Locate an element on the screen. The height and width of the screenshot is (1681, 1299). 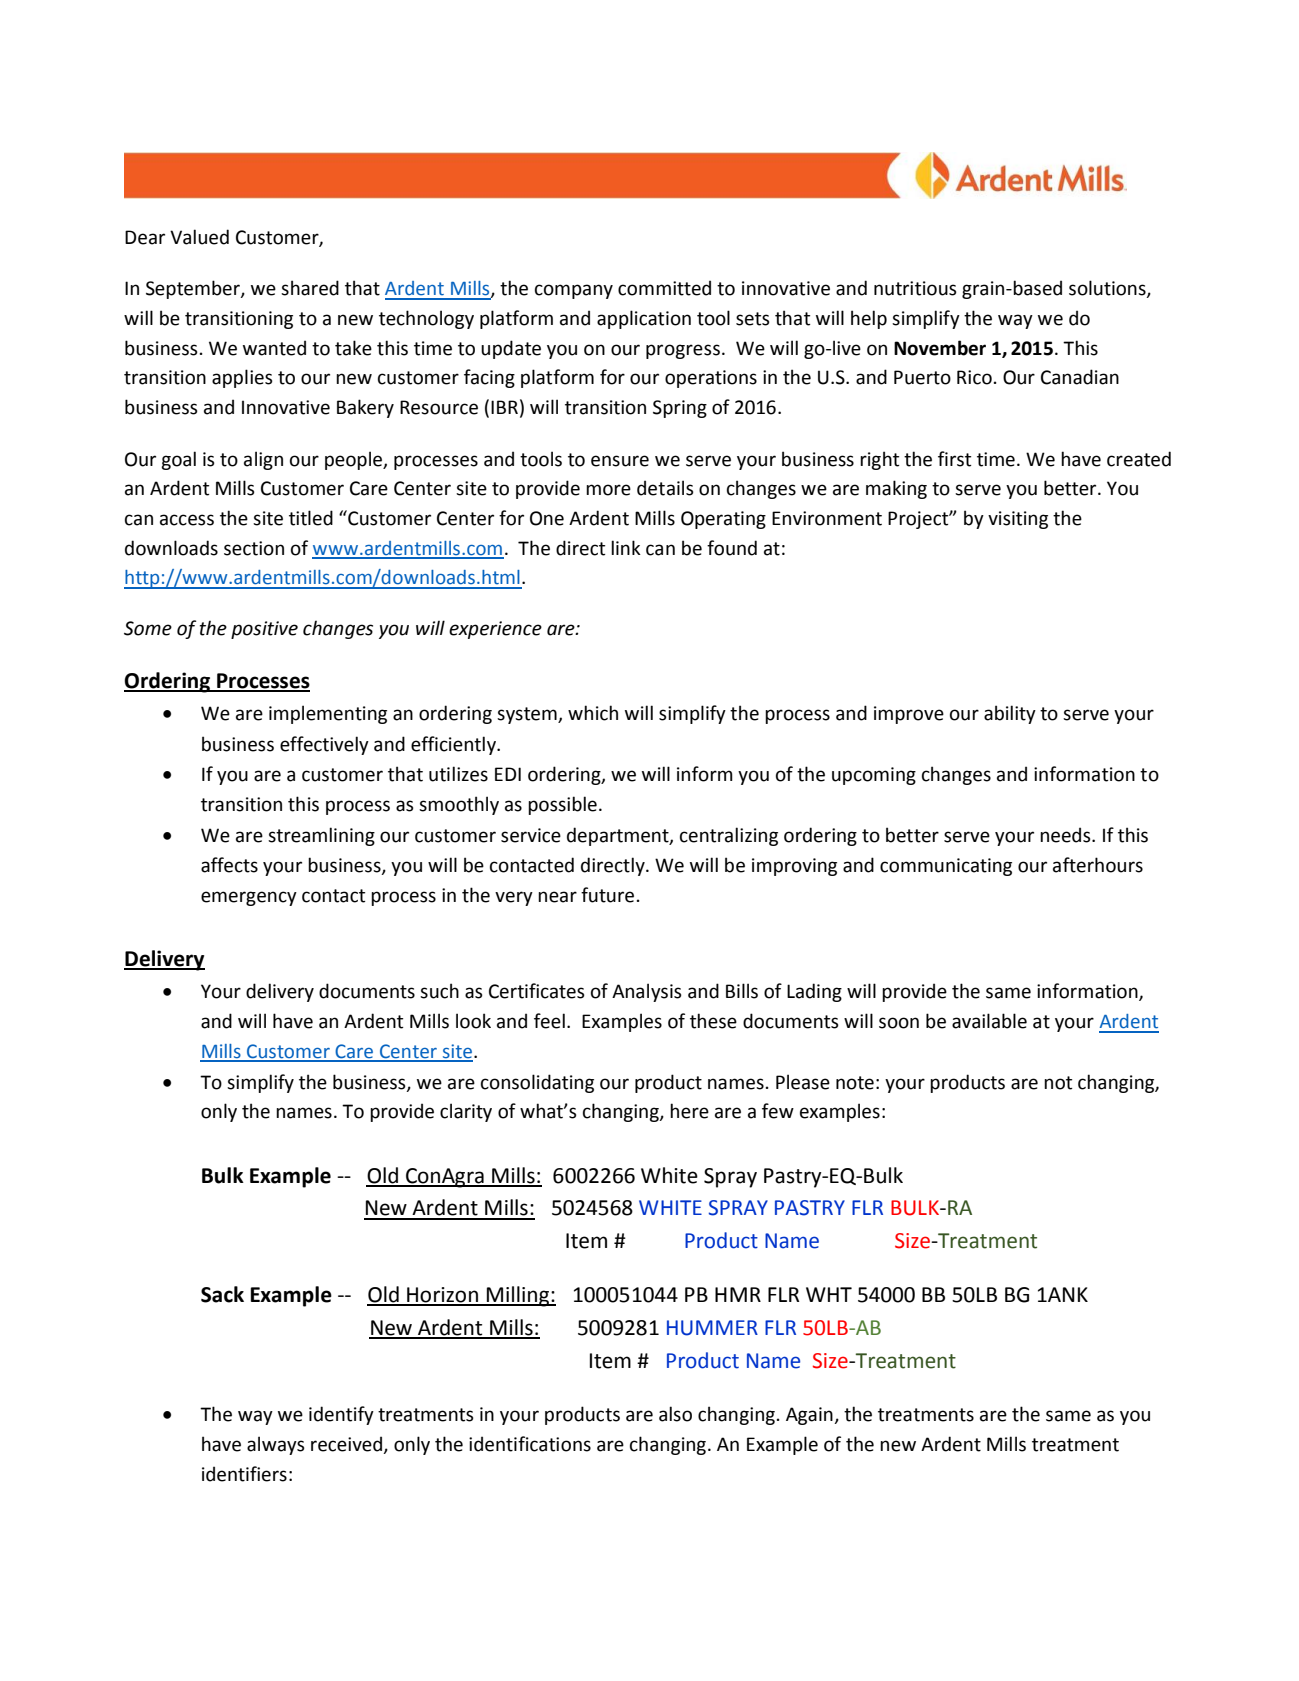
available is located at coordinates (989, 1021).
